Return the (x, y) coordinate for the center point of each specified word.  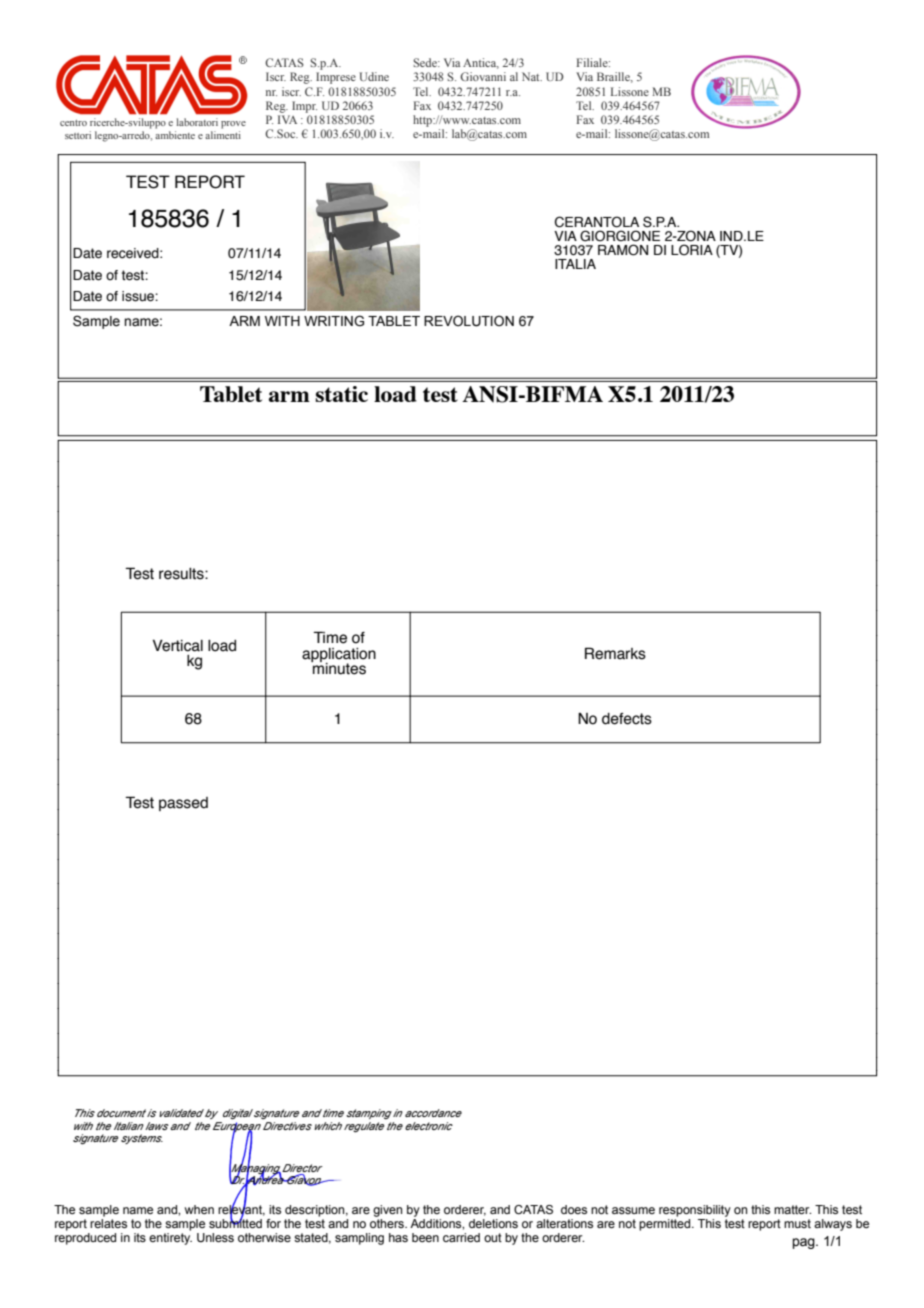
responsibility (695, 1211)
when (199, 1209)
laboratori (197, 122)
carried (461, 1237)
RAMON (623, 250)
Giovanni (483, 76)
